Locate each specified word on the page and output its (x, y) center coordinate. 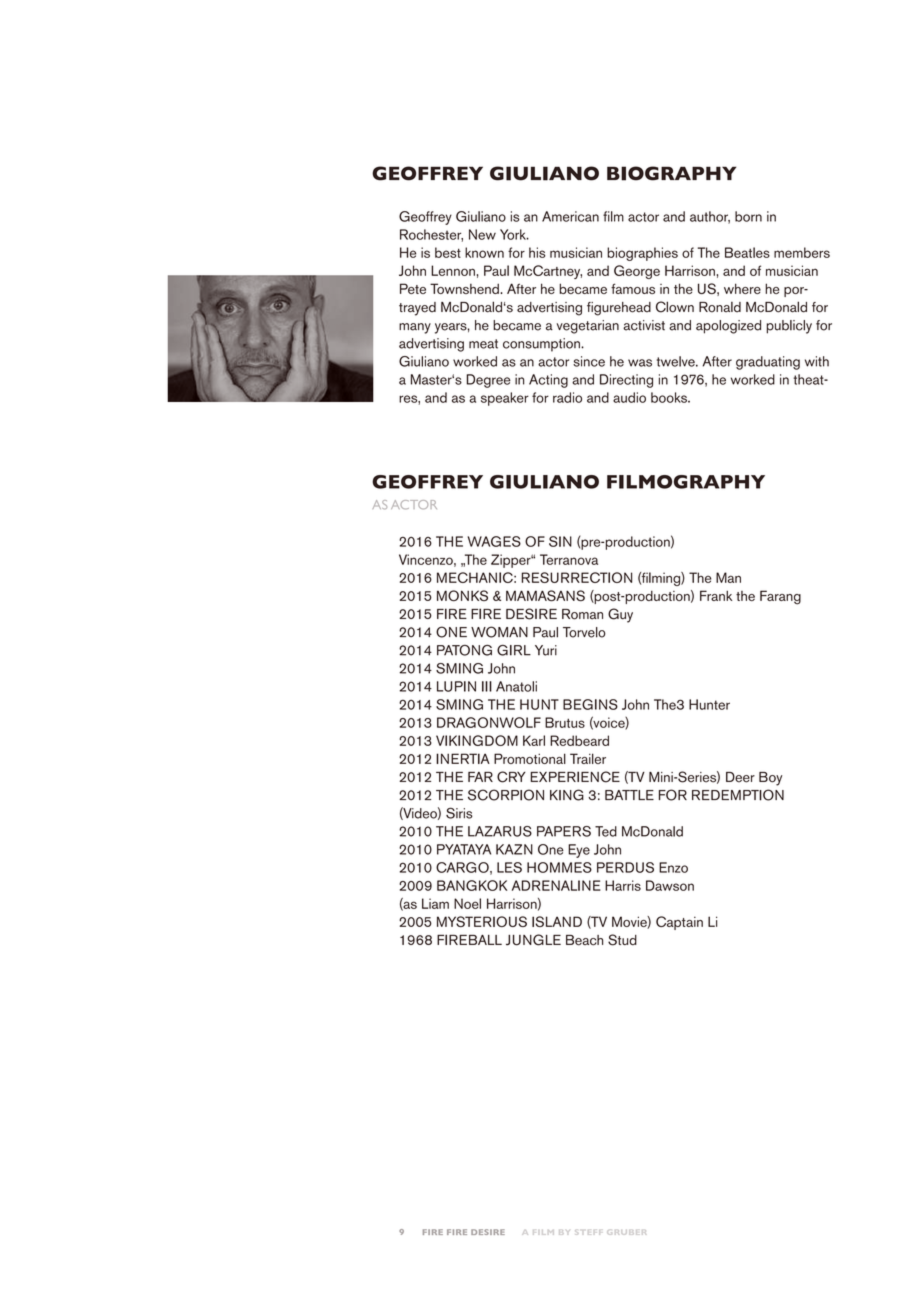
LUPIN (456, 686)
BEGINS (590, 704)
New (482, 234)
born (748, 216)
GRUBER (626, 1232)
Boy (770, 779)
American (570, 216)
